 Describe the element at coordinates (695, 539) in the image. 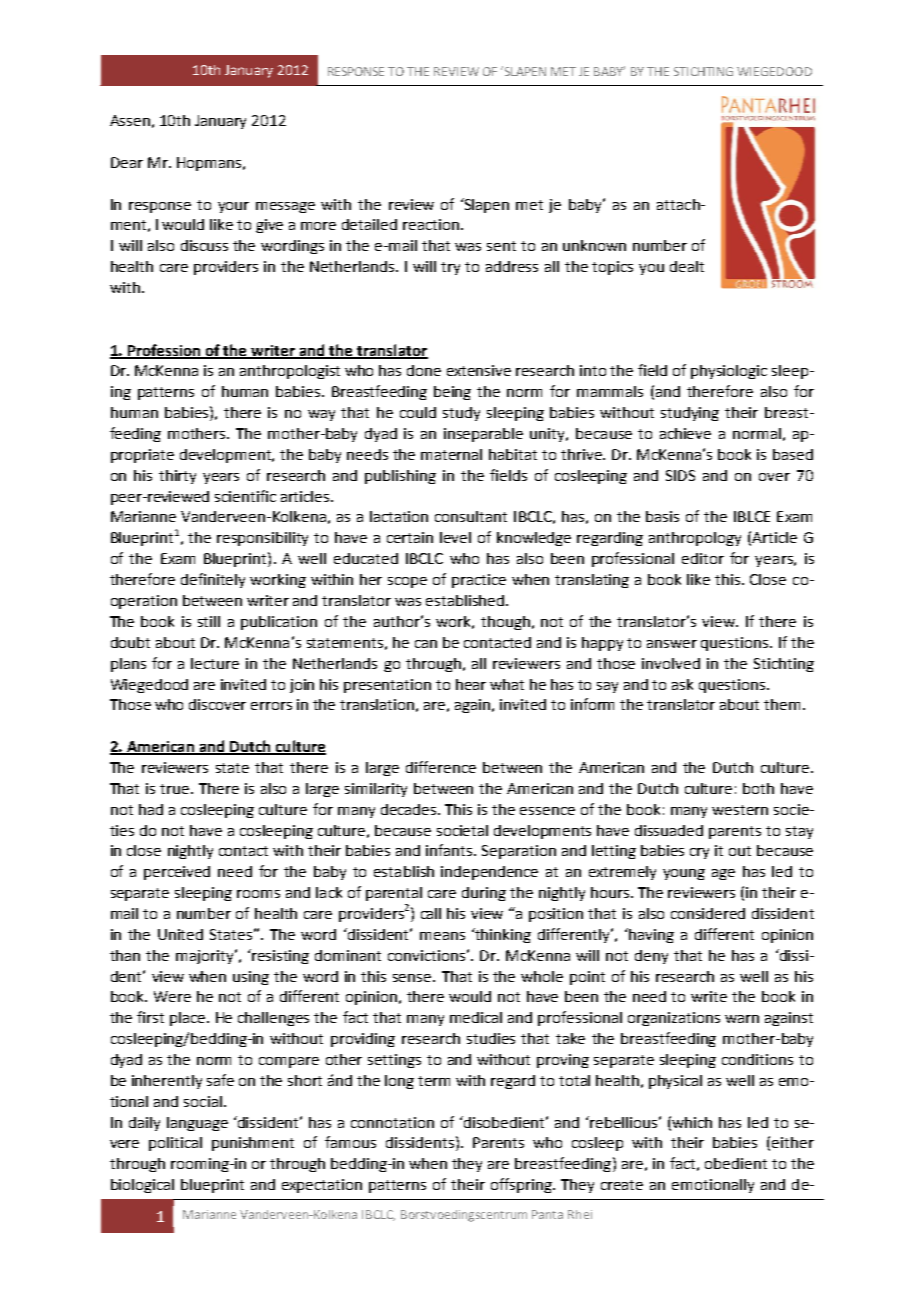

I see `anthropology` at that location.
